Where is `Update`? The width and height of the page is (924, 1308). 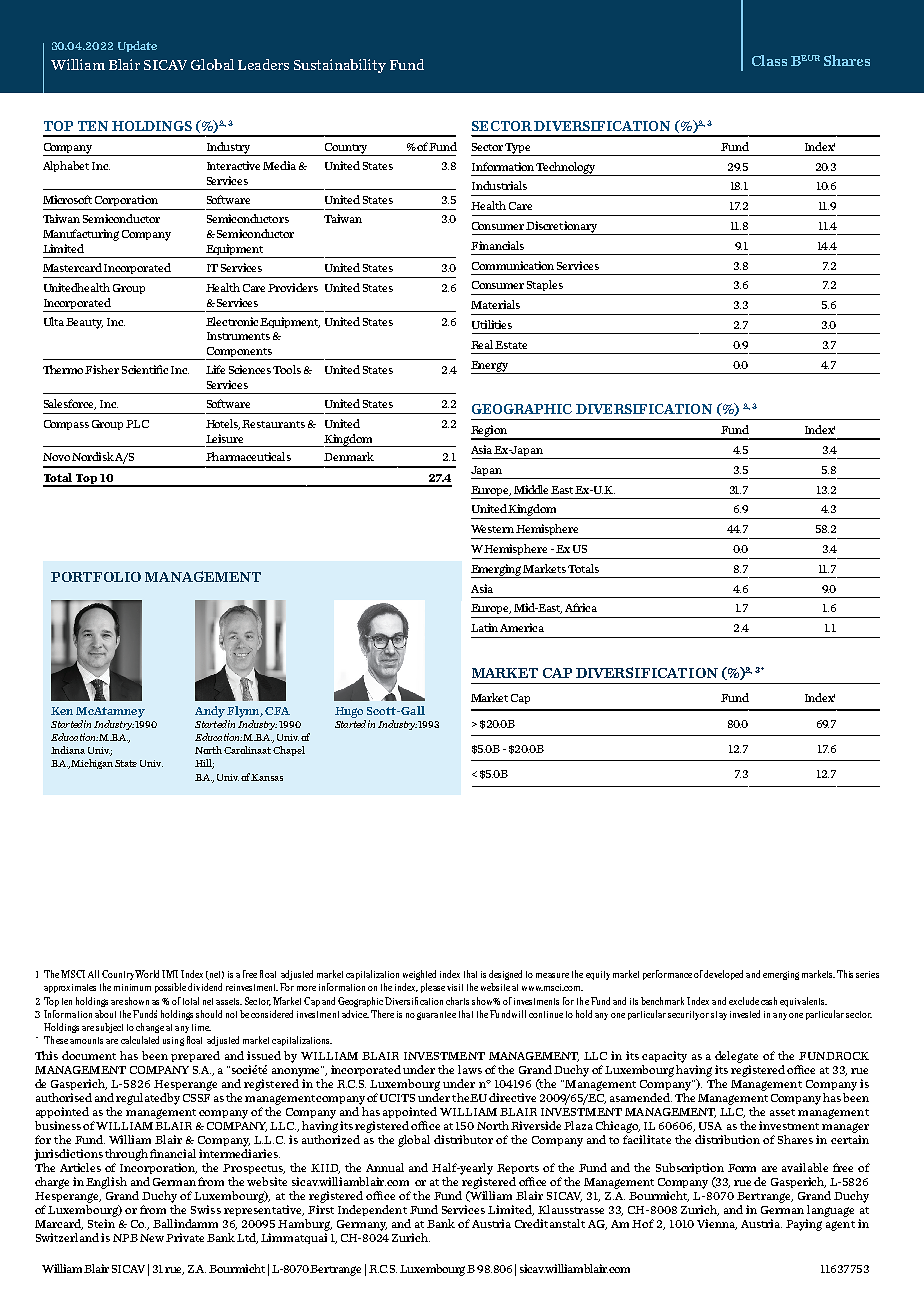 Update is located at coordinates (137, 46).
